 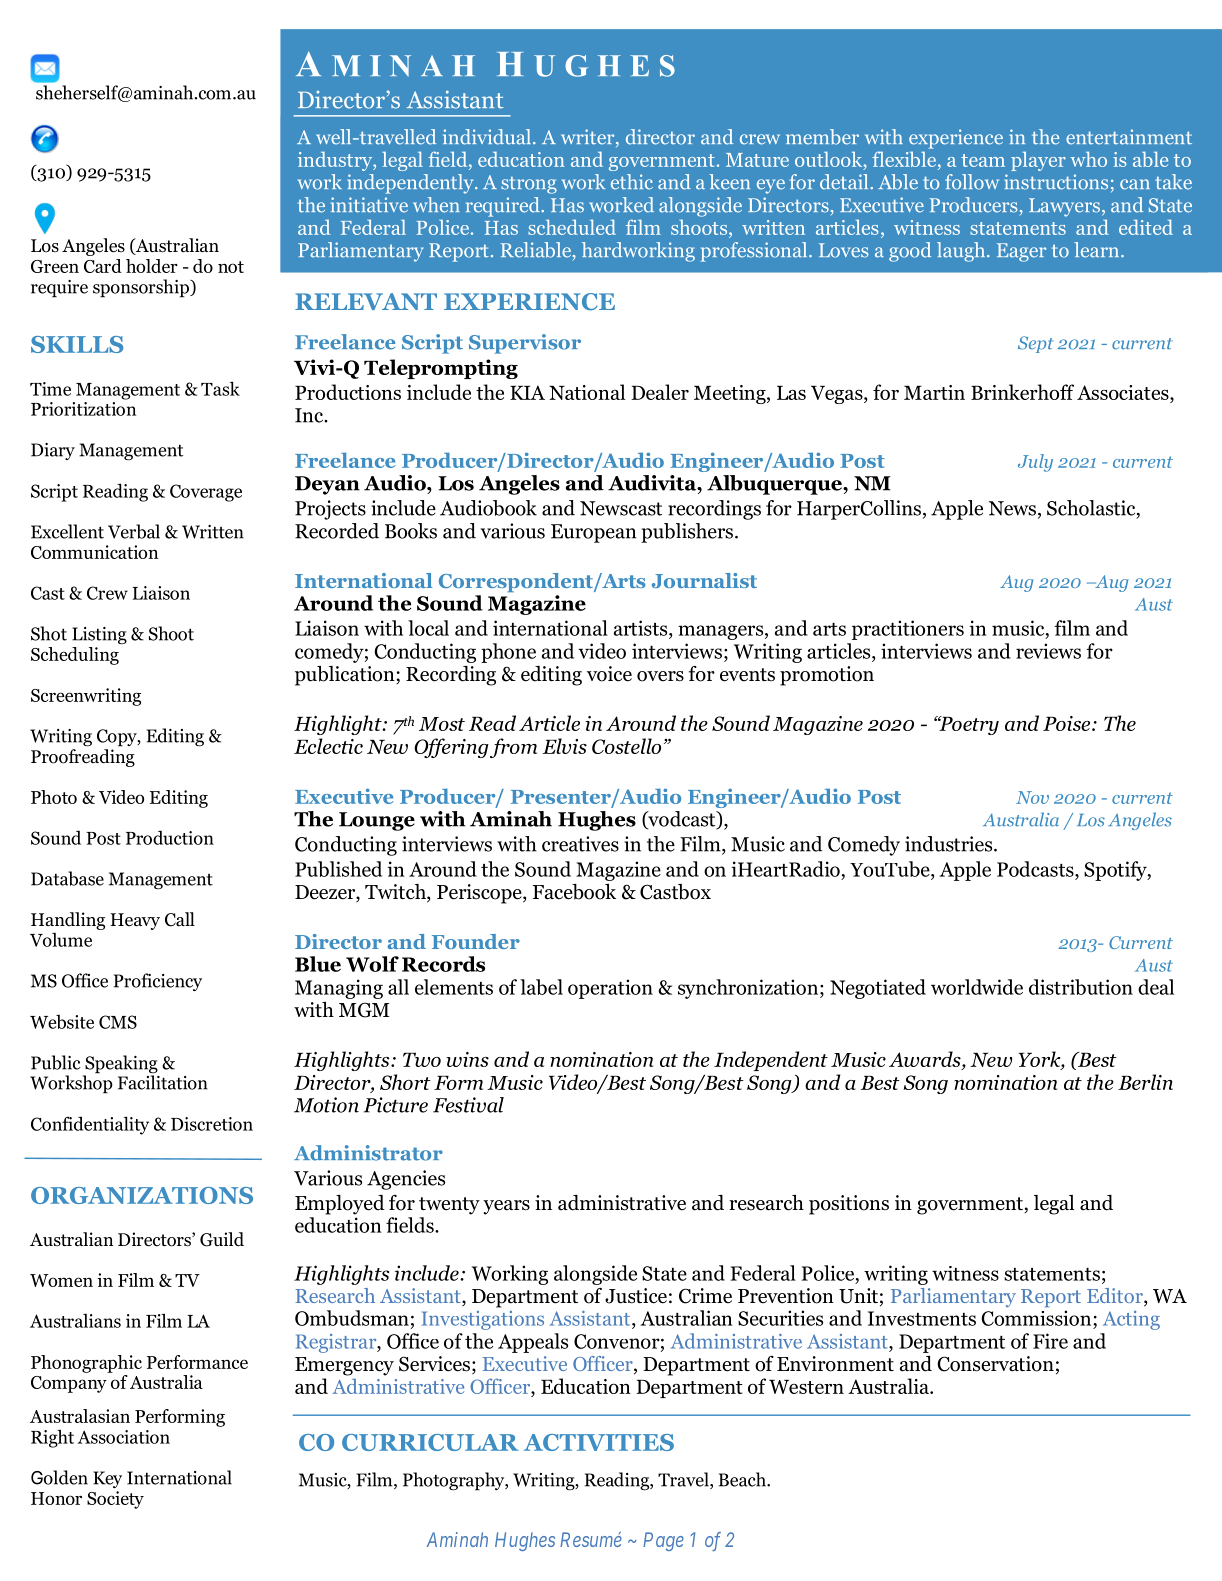 What do you see at coordinates (632, 182) in the document?
I see `ethic` at bounding box center [632, 182].
